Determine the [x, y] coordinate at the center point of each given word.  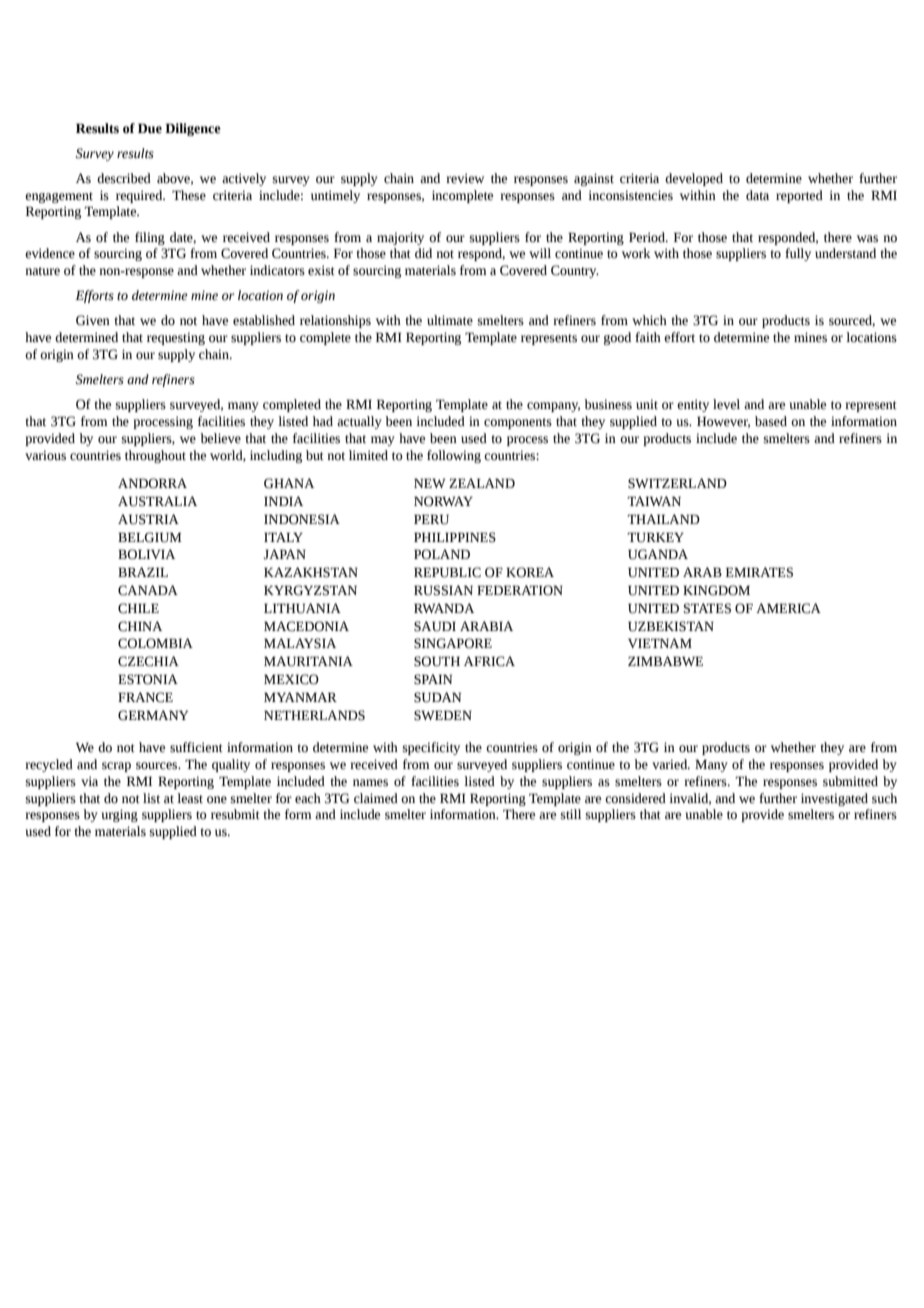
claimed [376, 798]
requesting [176, 338]
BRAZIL [143, 572]
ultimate [450, 320]
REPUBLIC [447, 572]
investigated [834, 799]
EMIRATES [759, 572]
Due [150, 128]
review [465, 178]
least [190, 798]
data [757, 195]
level [726, 404]
